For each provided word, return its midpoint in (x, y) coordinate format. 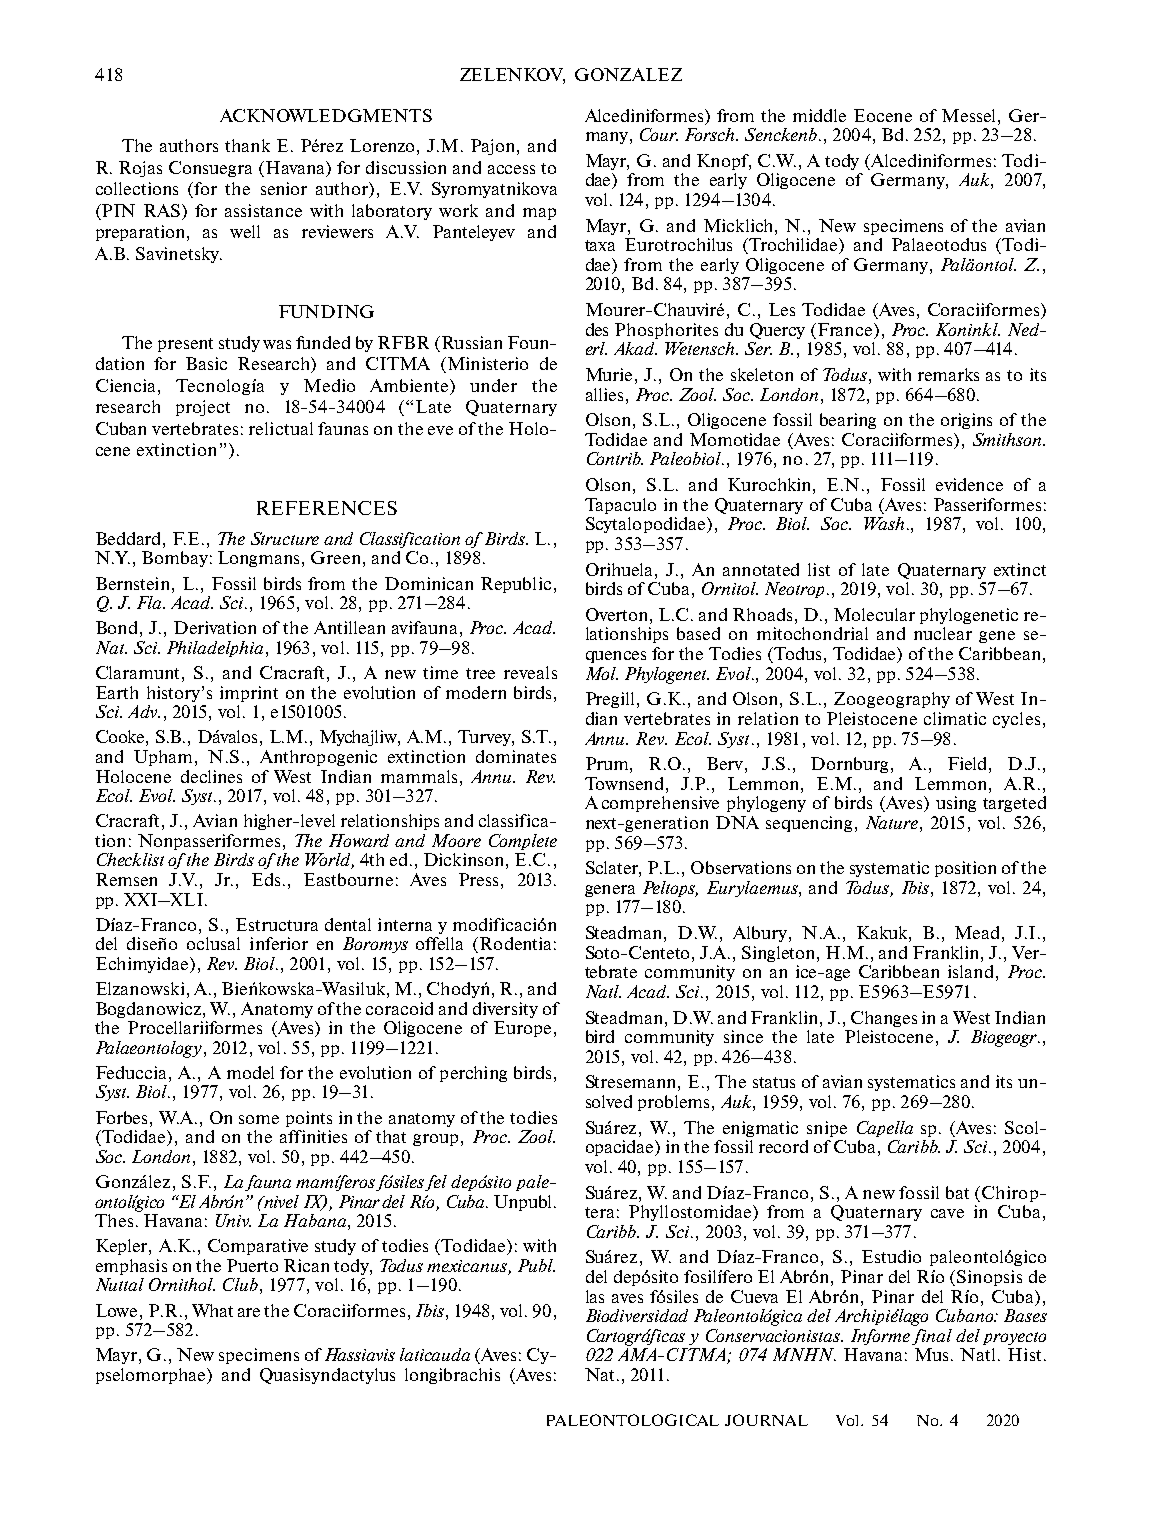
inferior (279, 943)
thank (247, 145)
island (970, 971)
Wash (884, 523)
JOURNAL (766, 1420)
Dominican (429, 583)
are (249, 1312)
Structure (285, 538)
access (511, 169)
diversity (505, 1010)
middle (819, 115)
